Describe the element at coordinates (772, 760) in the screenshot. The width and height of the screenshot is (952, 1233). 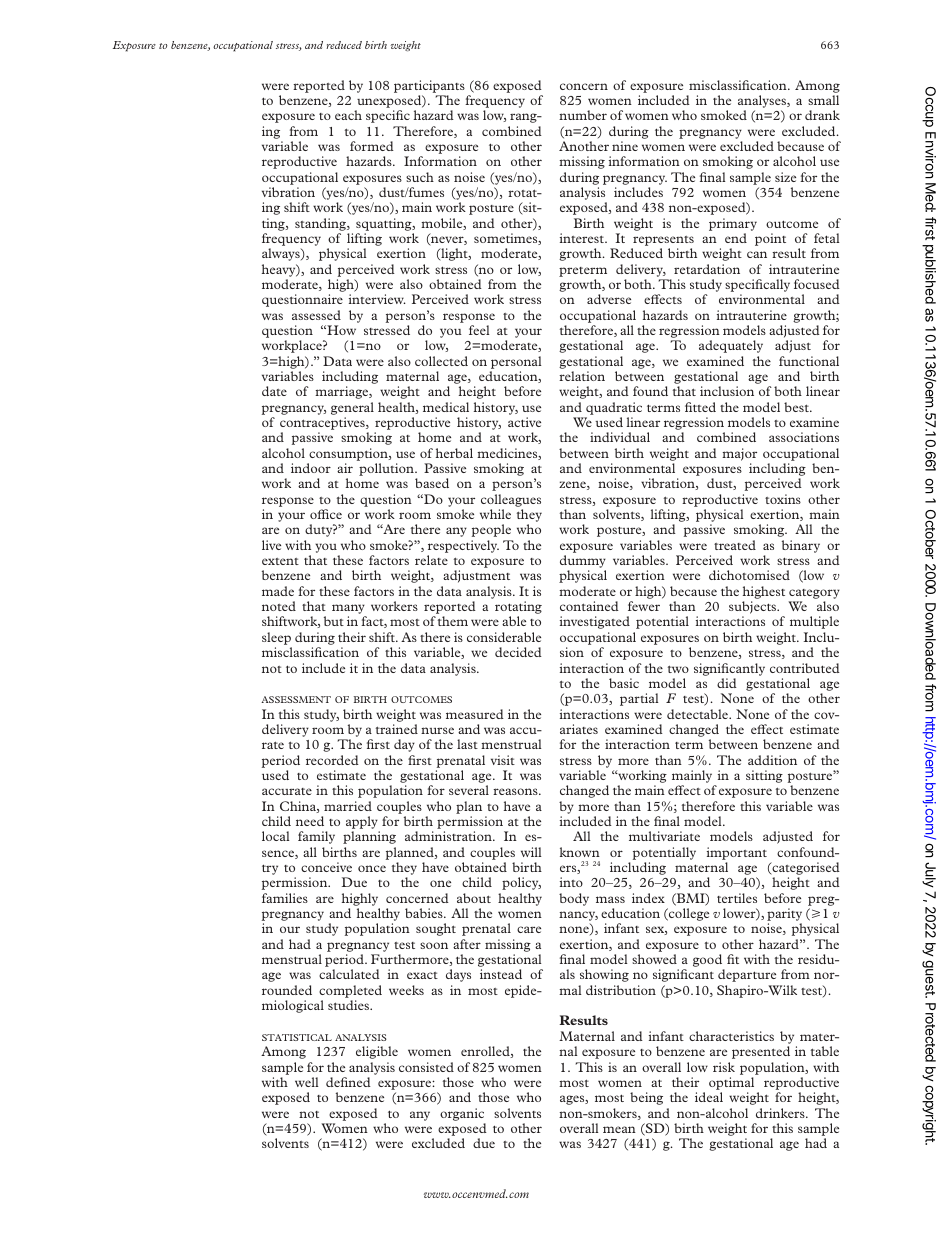
I see `addition` at that location.
